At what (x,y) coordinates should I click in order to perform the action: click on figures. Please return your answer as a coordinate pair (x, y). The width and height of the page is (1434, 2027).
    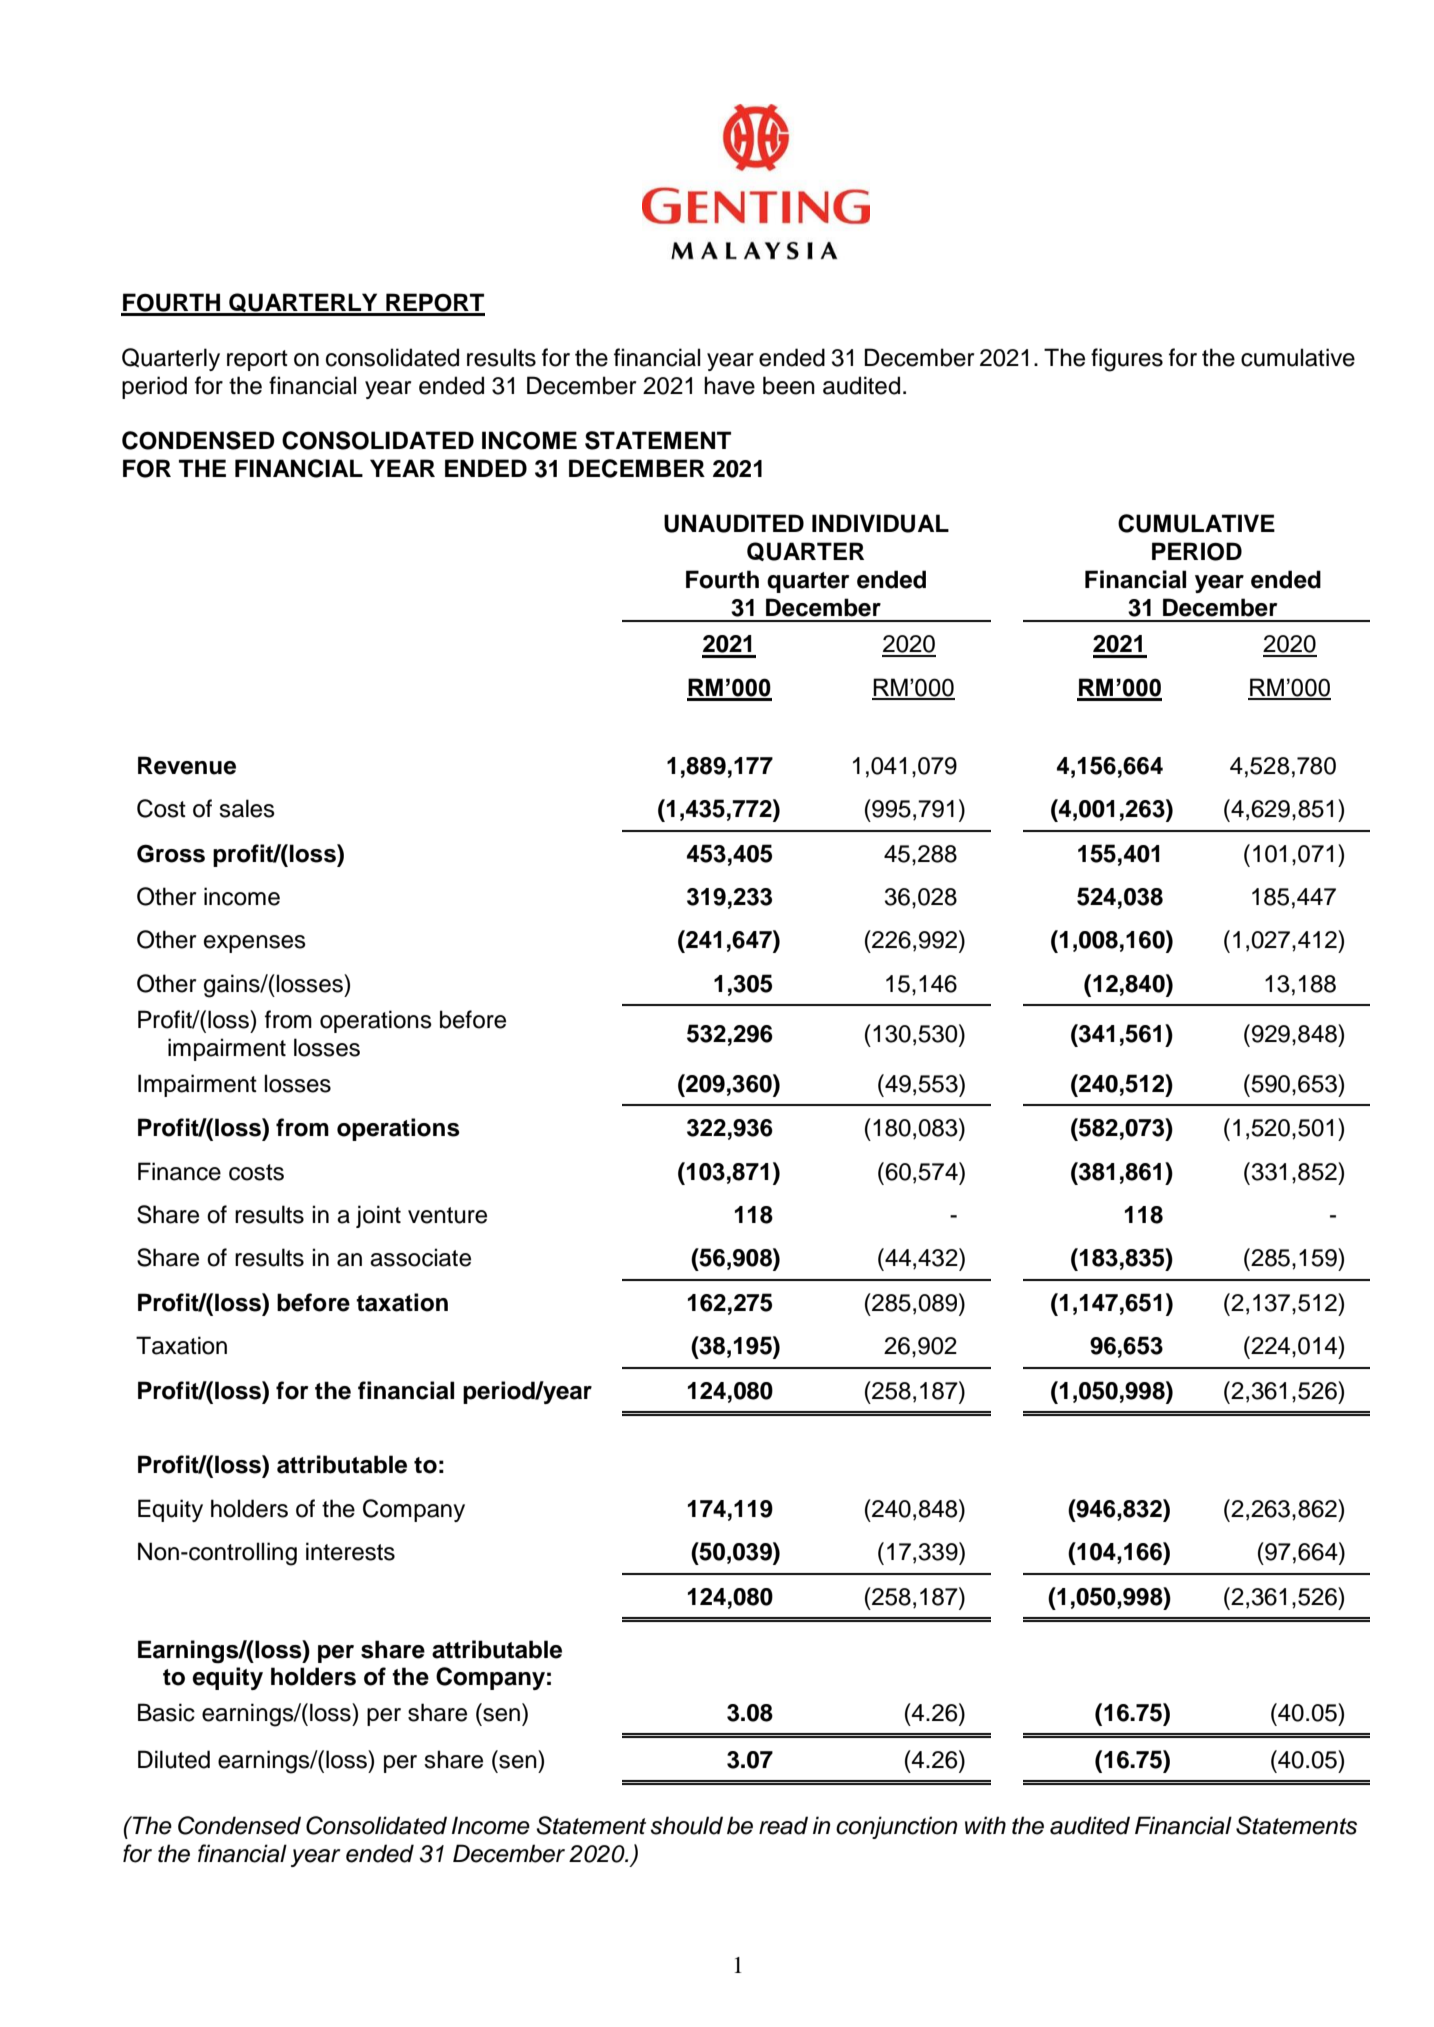
    Looking at the image, I should click on (1127, 360).
